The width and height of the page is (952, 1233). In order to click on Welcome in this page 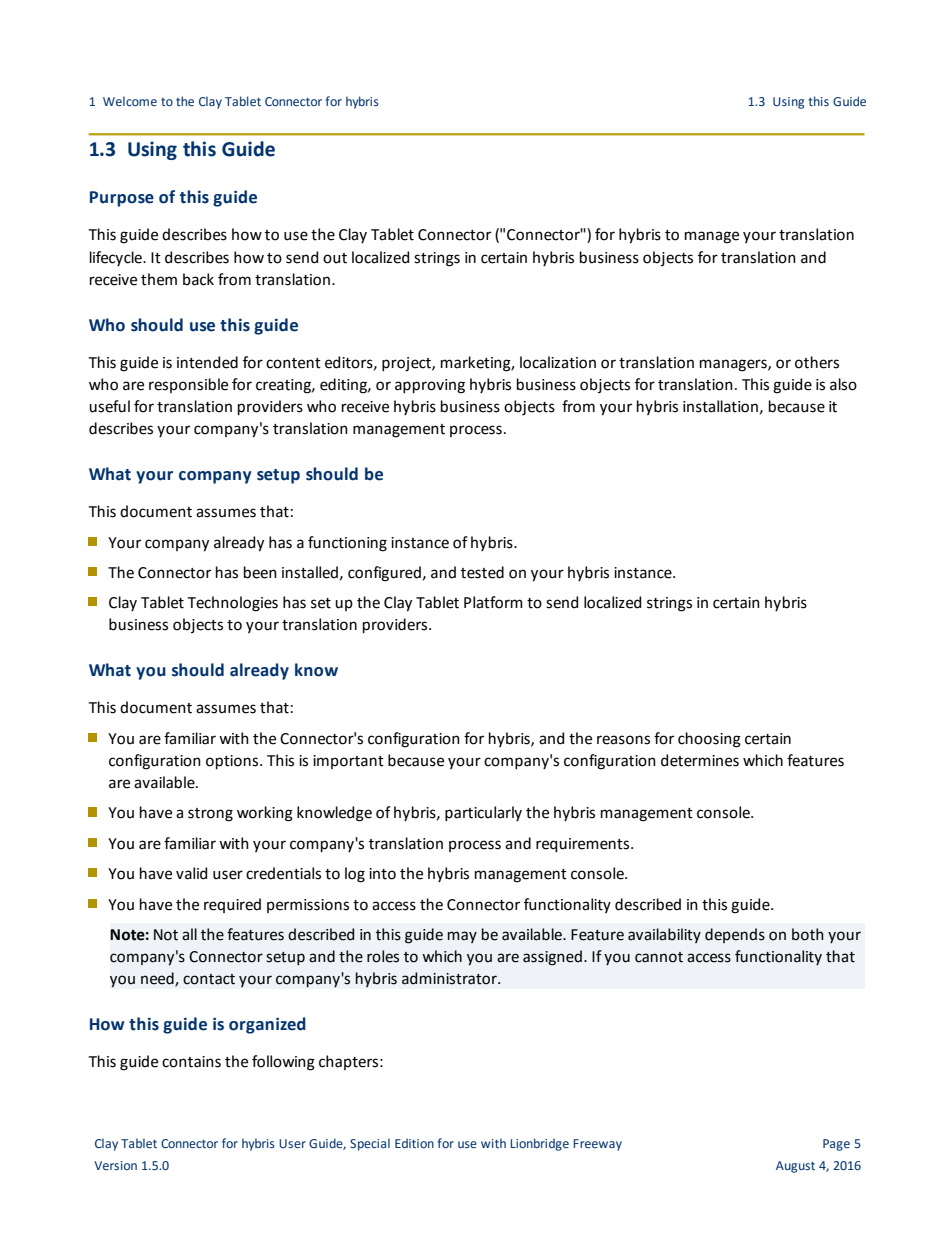, I will do `click(130, 101)`.
